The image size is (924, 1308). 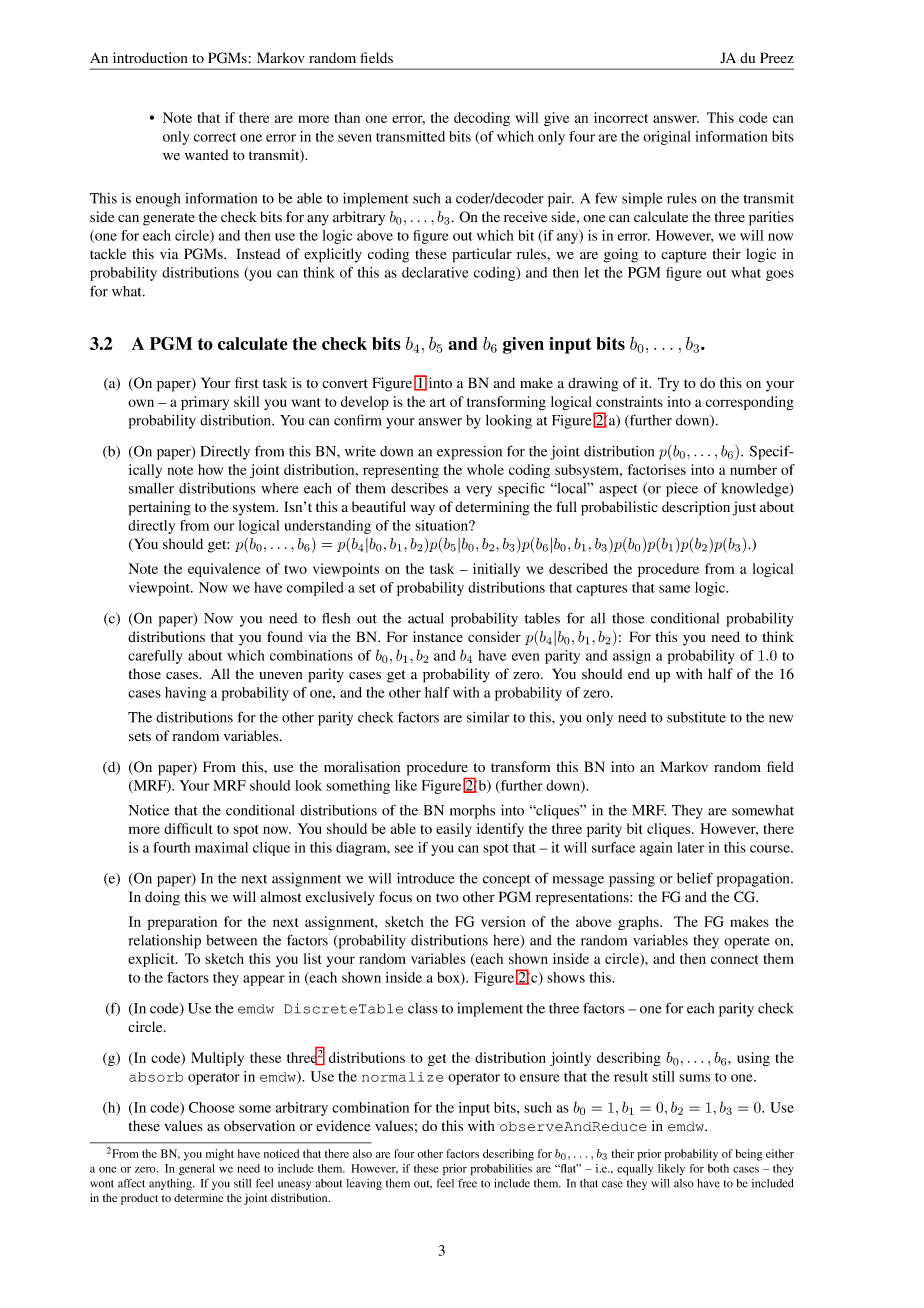 I want to click on introduction, so click(x=150, y=57).
